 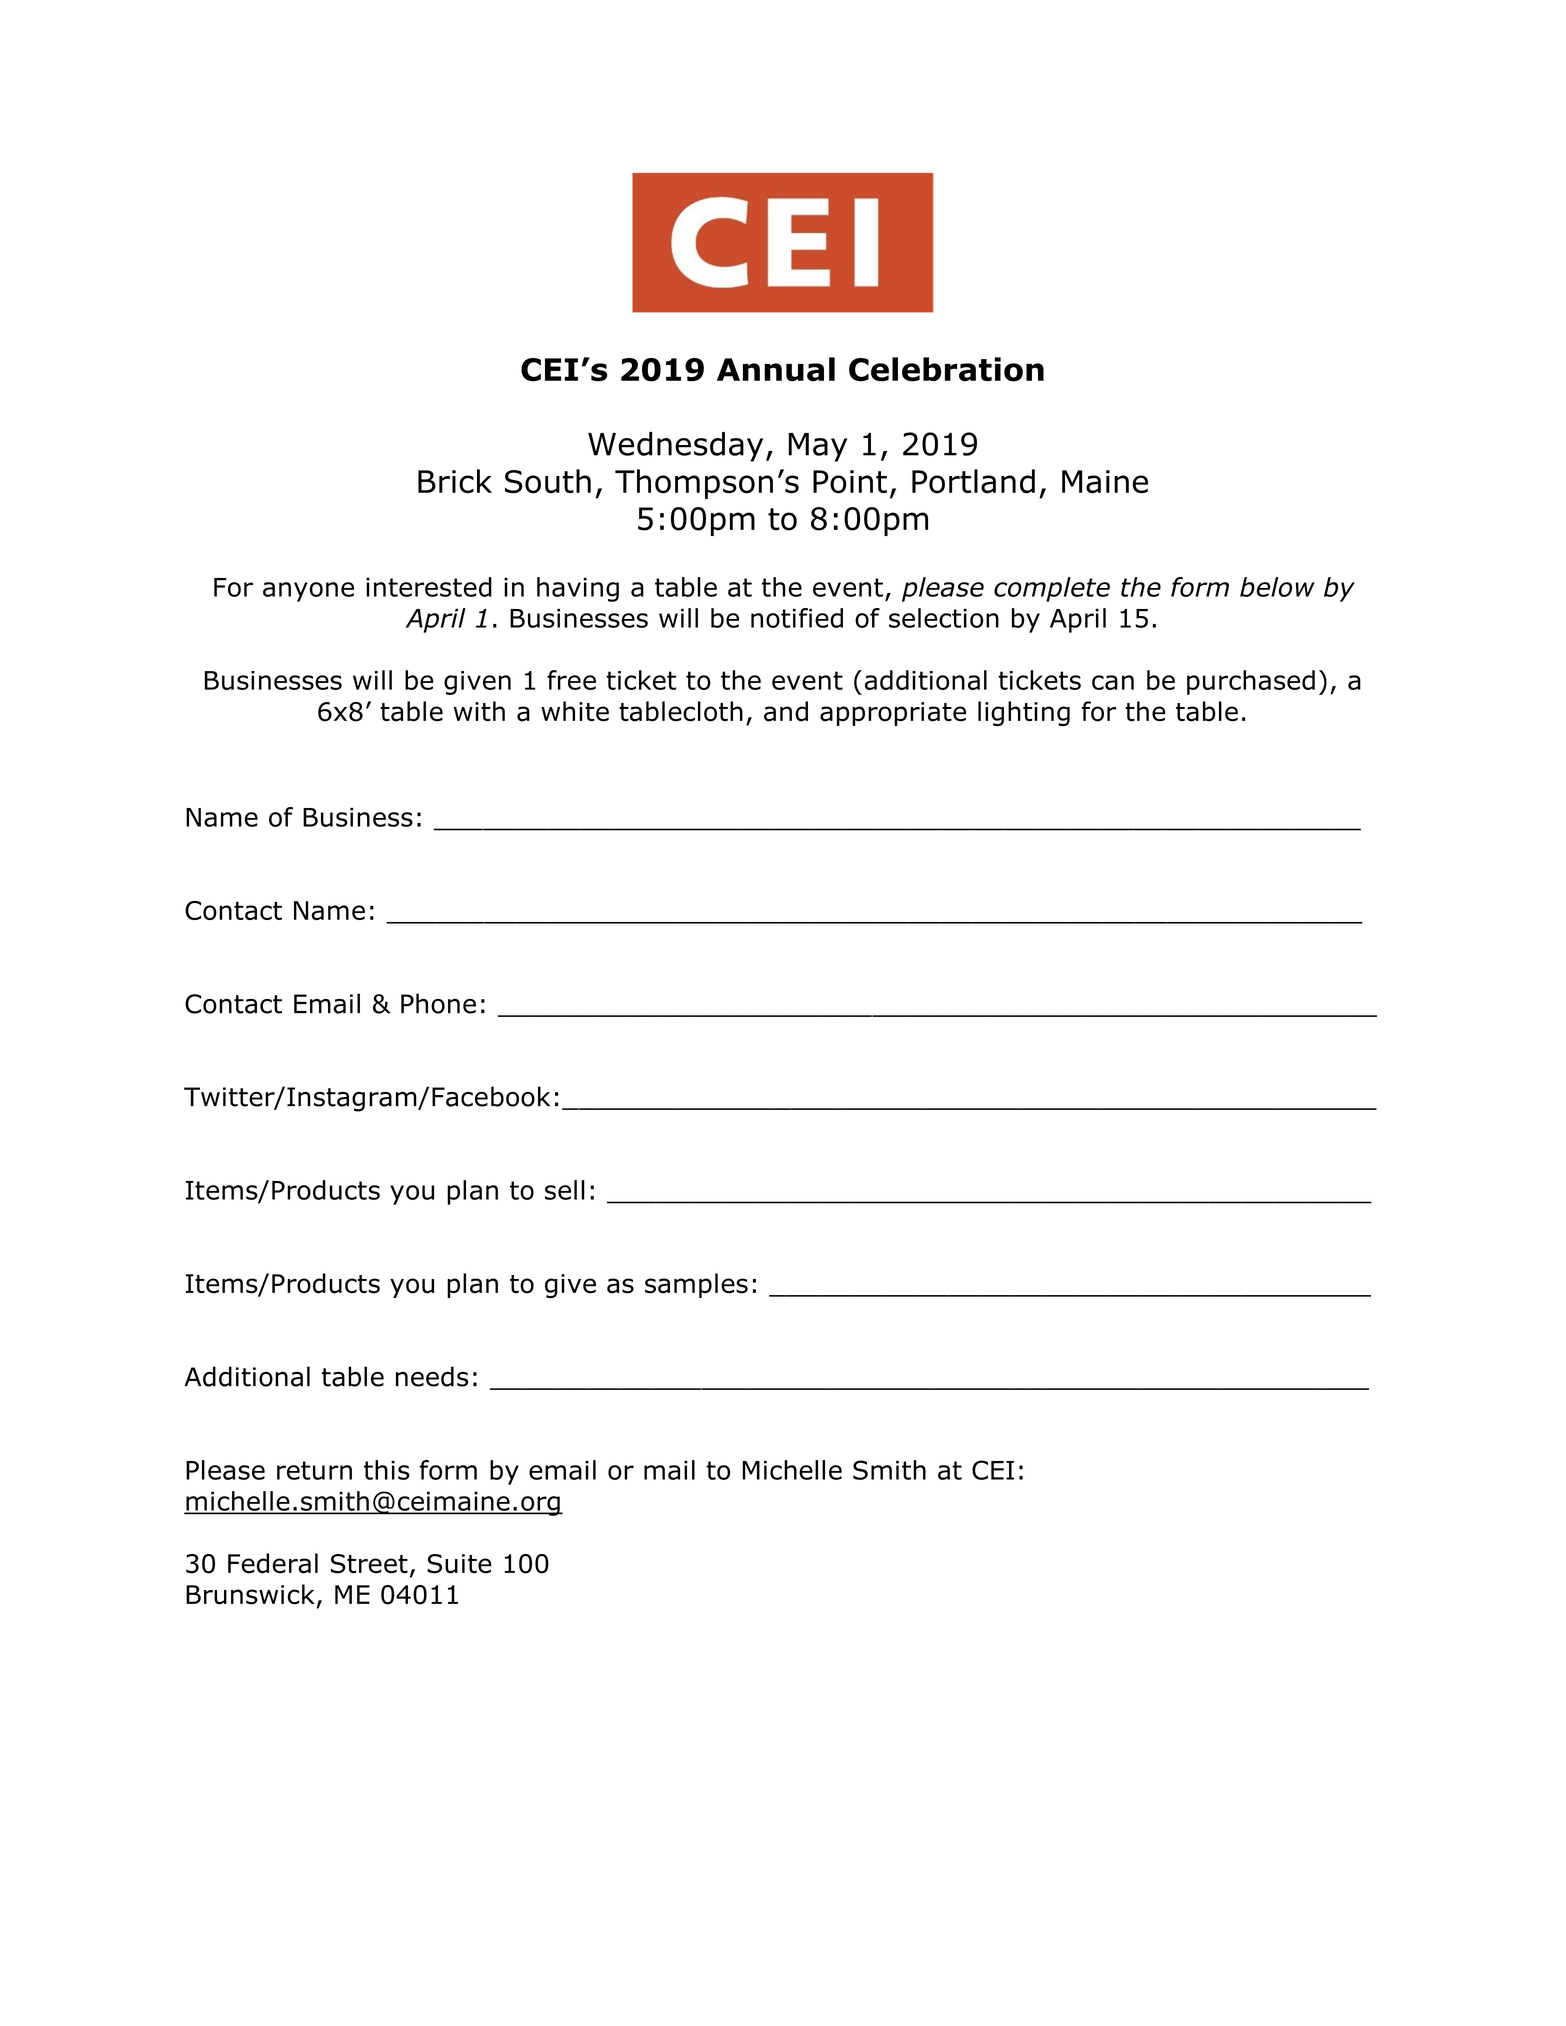 What do you see at coordinates (946, 369) in the page?
I see `Celebration` at bounding box center [946, 369].
